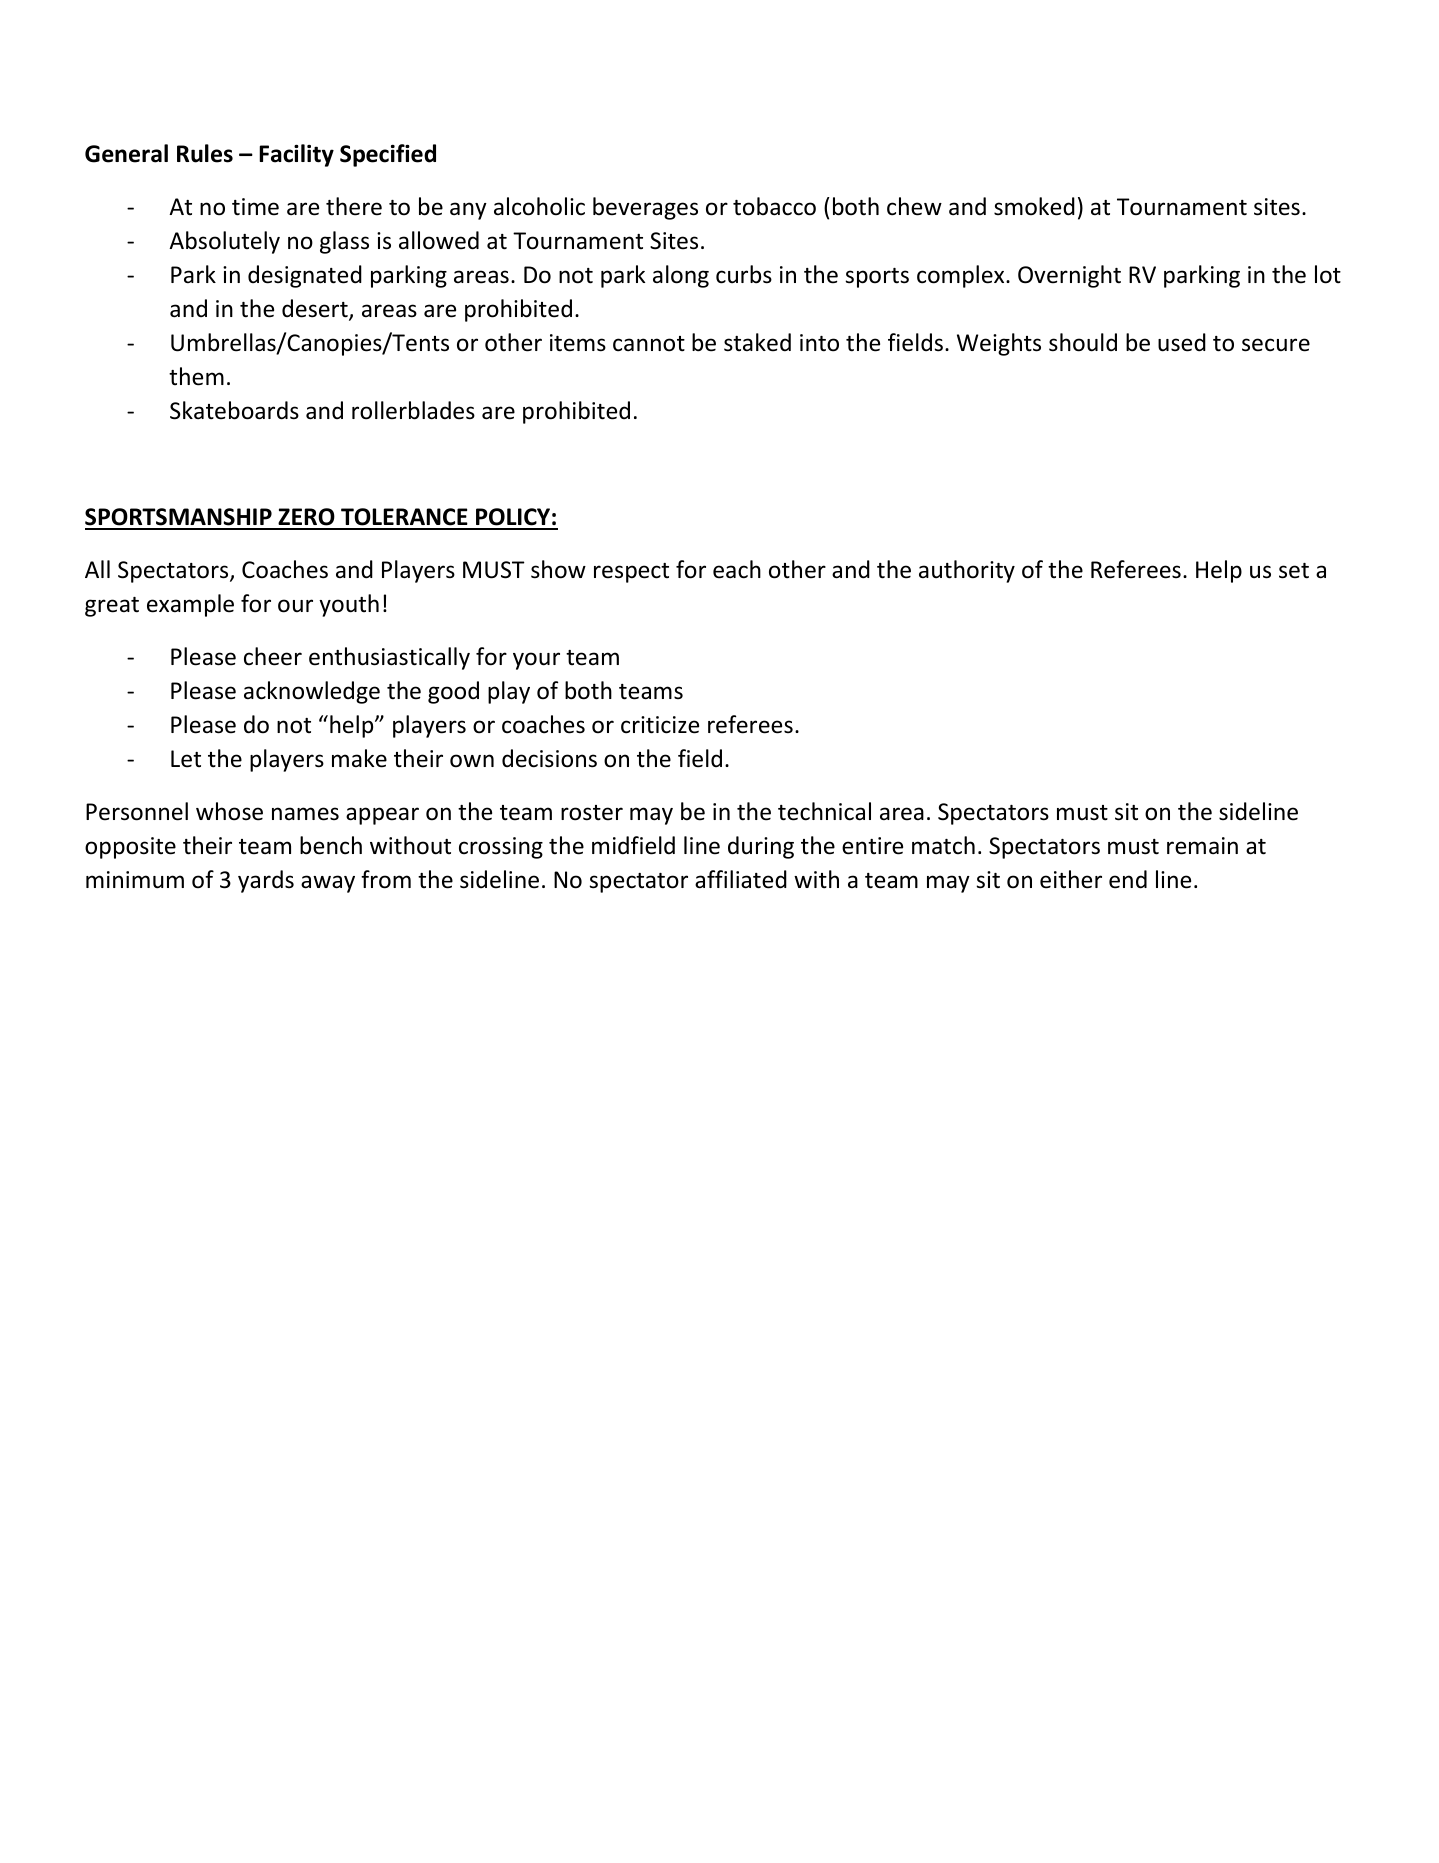 The height and width of the screenshot is (1863, 1439). I want to click on staked, so click(757, 342).
